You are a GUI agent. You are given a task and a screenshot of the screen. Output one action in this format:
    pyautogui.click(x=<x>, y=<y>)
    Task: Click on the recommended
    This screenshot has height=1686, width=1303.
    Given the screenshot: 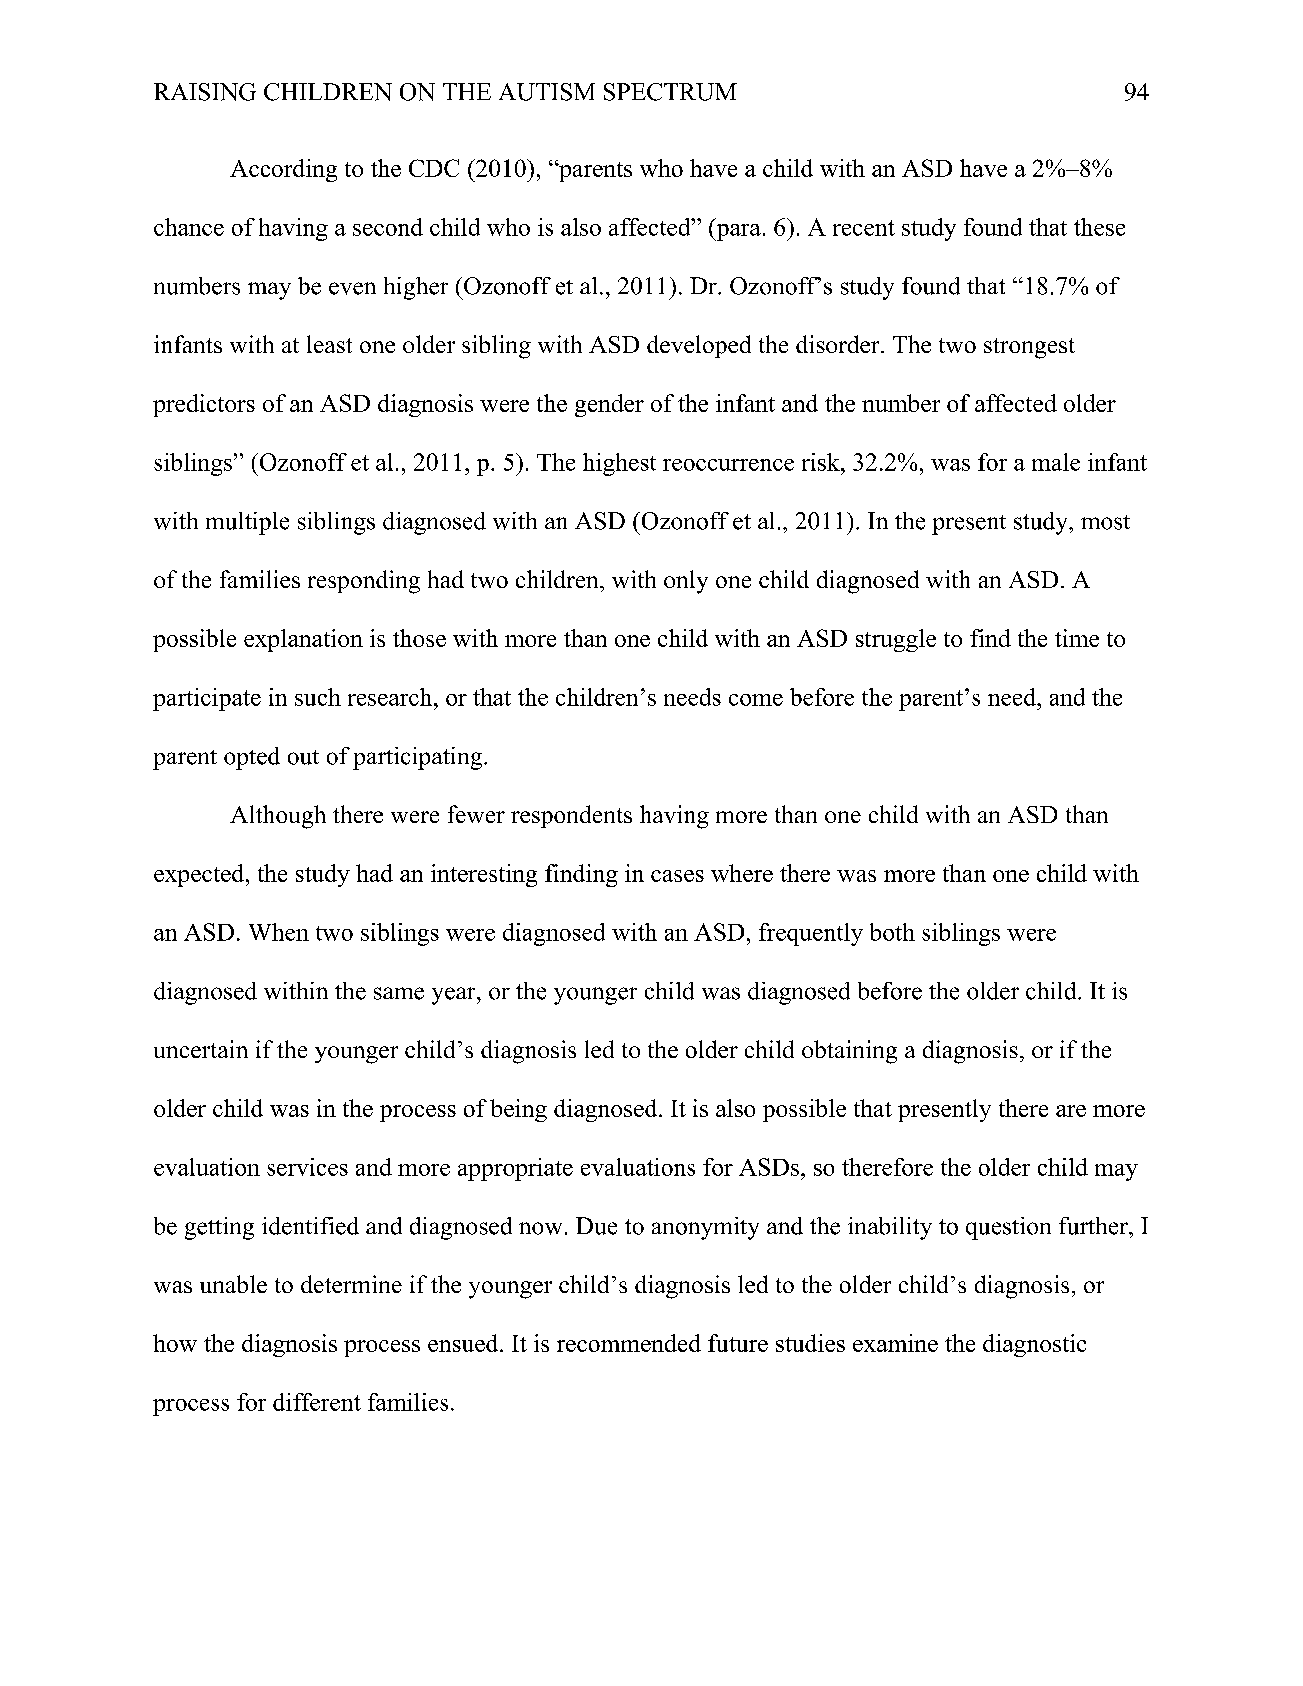 What is the action you would take?
    pyautogui.click(x=629, y=1343)
